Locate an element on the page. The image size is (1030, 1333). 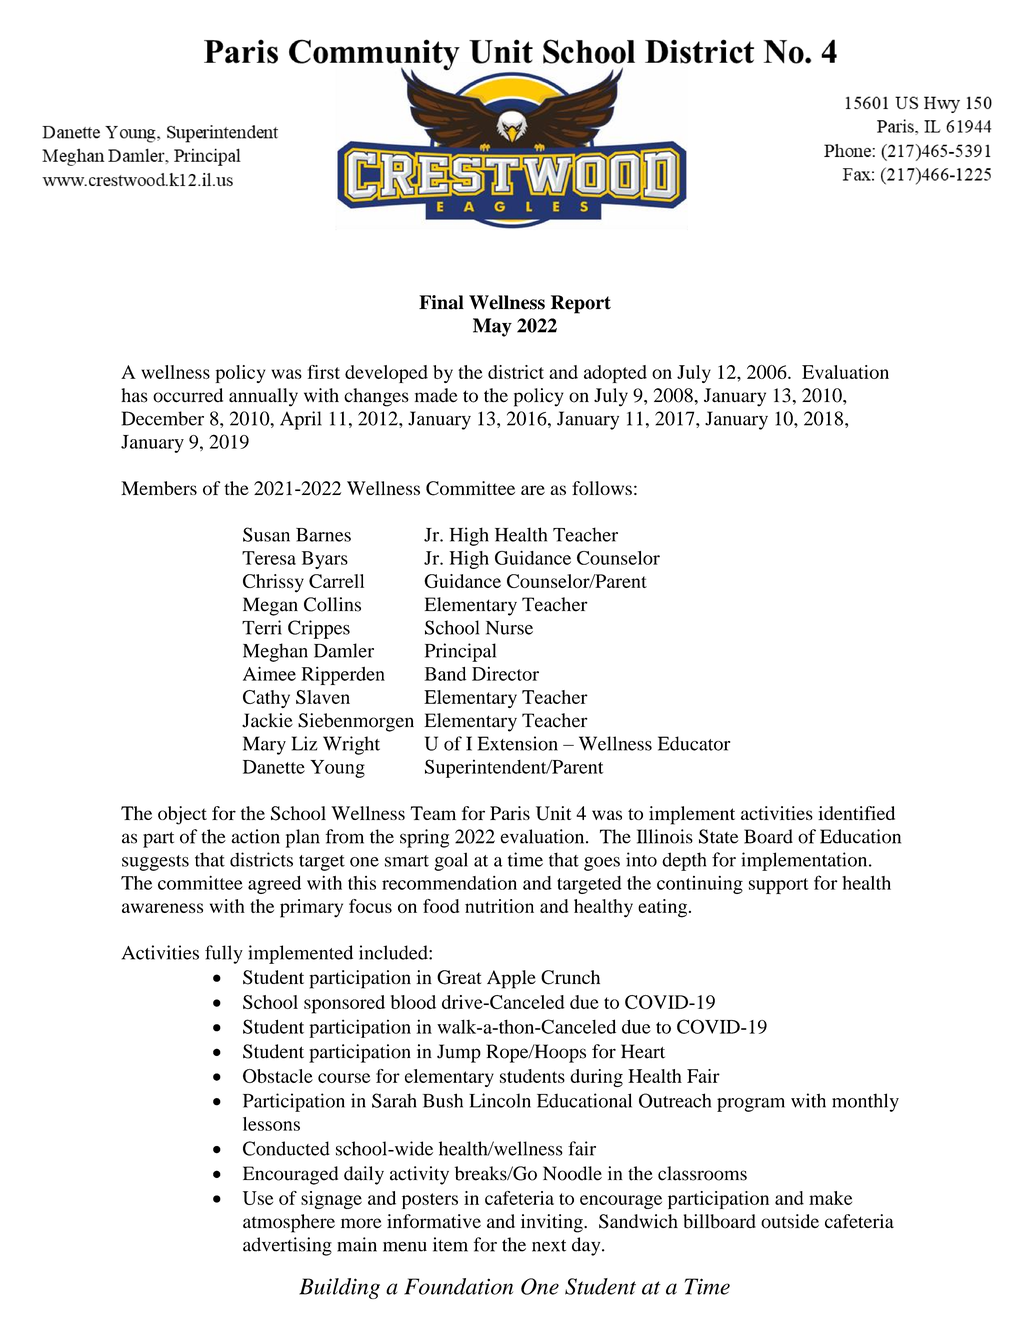
identified is located at coordinates (856, 813).
